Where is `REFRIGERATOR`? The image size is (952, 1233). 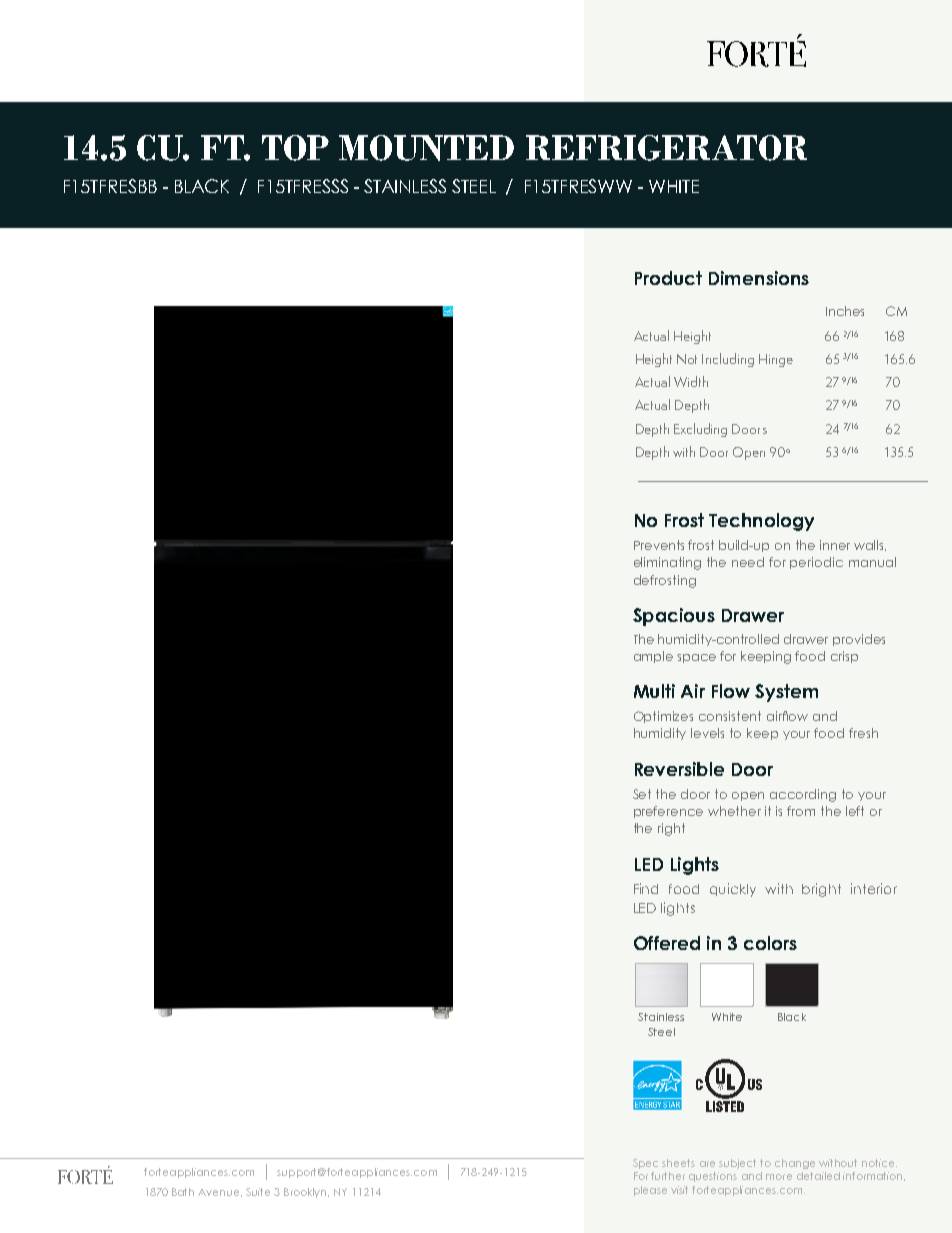 REFRIGERATOR is located at coordinates (666, 148).
